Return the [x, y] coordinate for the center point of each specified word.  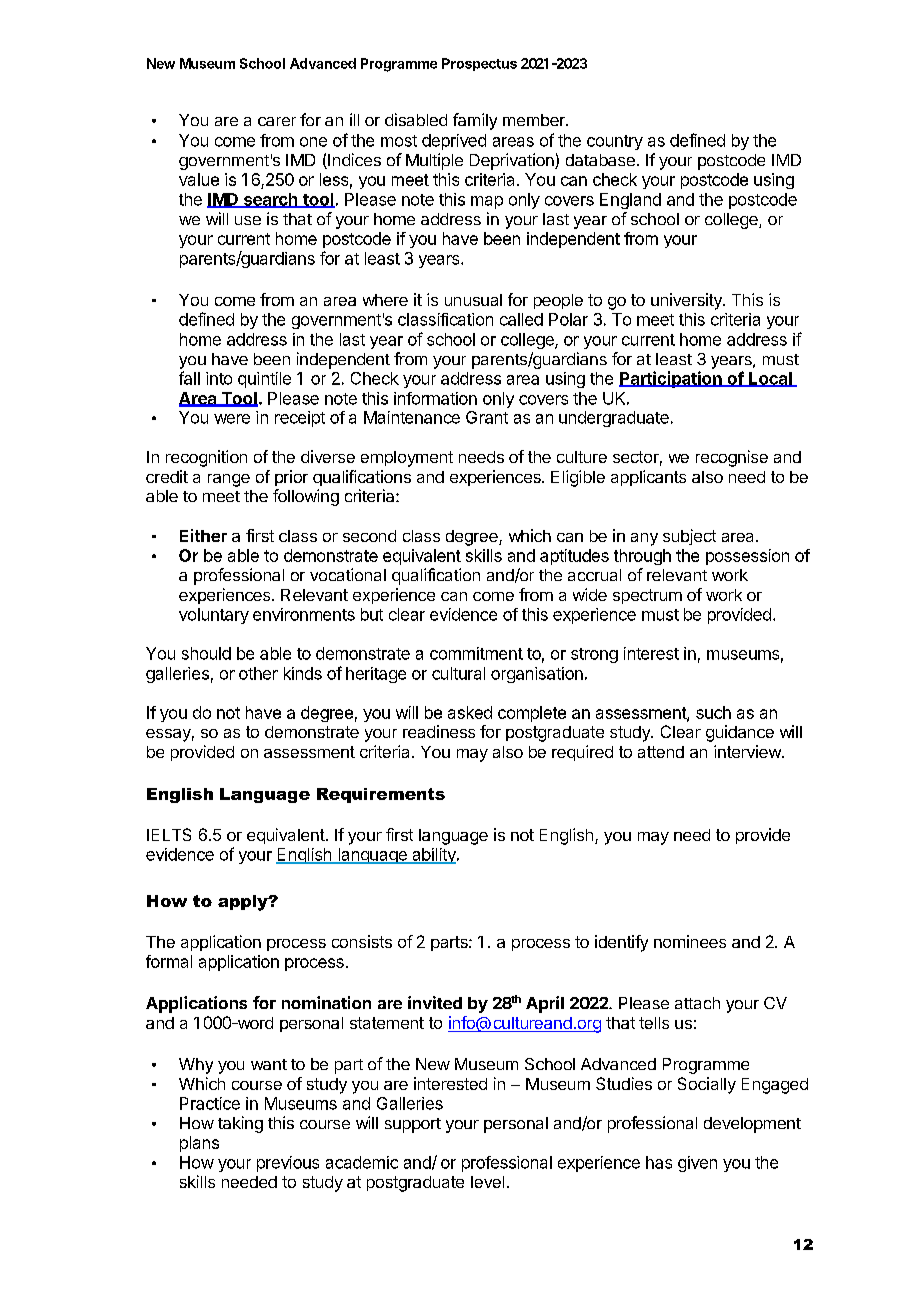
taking [240, 1124]
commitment [476, 653]
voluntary [214, 616]
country [615, 142]
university [687, 301]
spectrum [647, 596]
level [487, 1182]
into [219, 378]
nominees [690, 941]
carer [277, 121]
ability [434, 856]
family [475, 121]
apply [244, 903]
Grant [487, 417]
